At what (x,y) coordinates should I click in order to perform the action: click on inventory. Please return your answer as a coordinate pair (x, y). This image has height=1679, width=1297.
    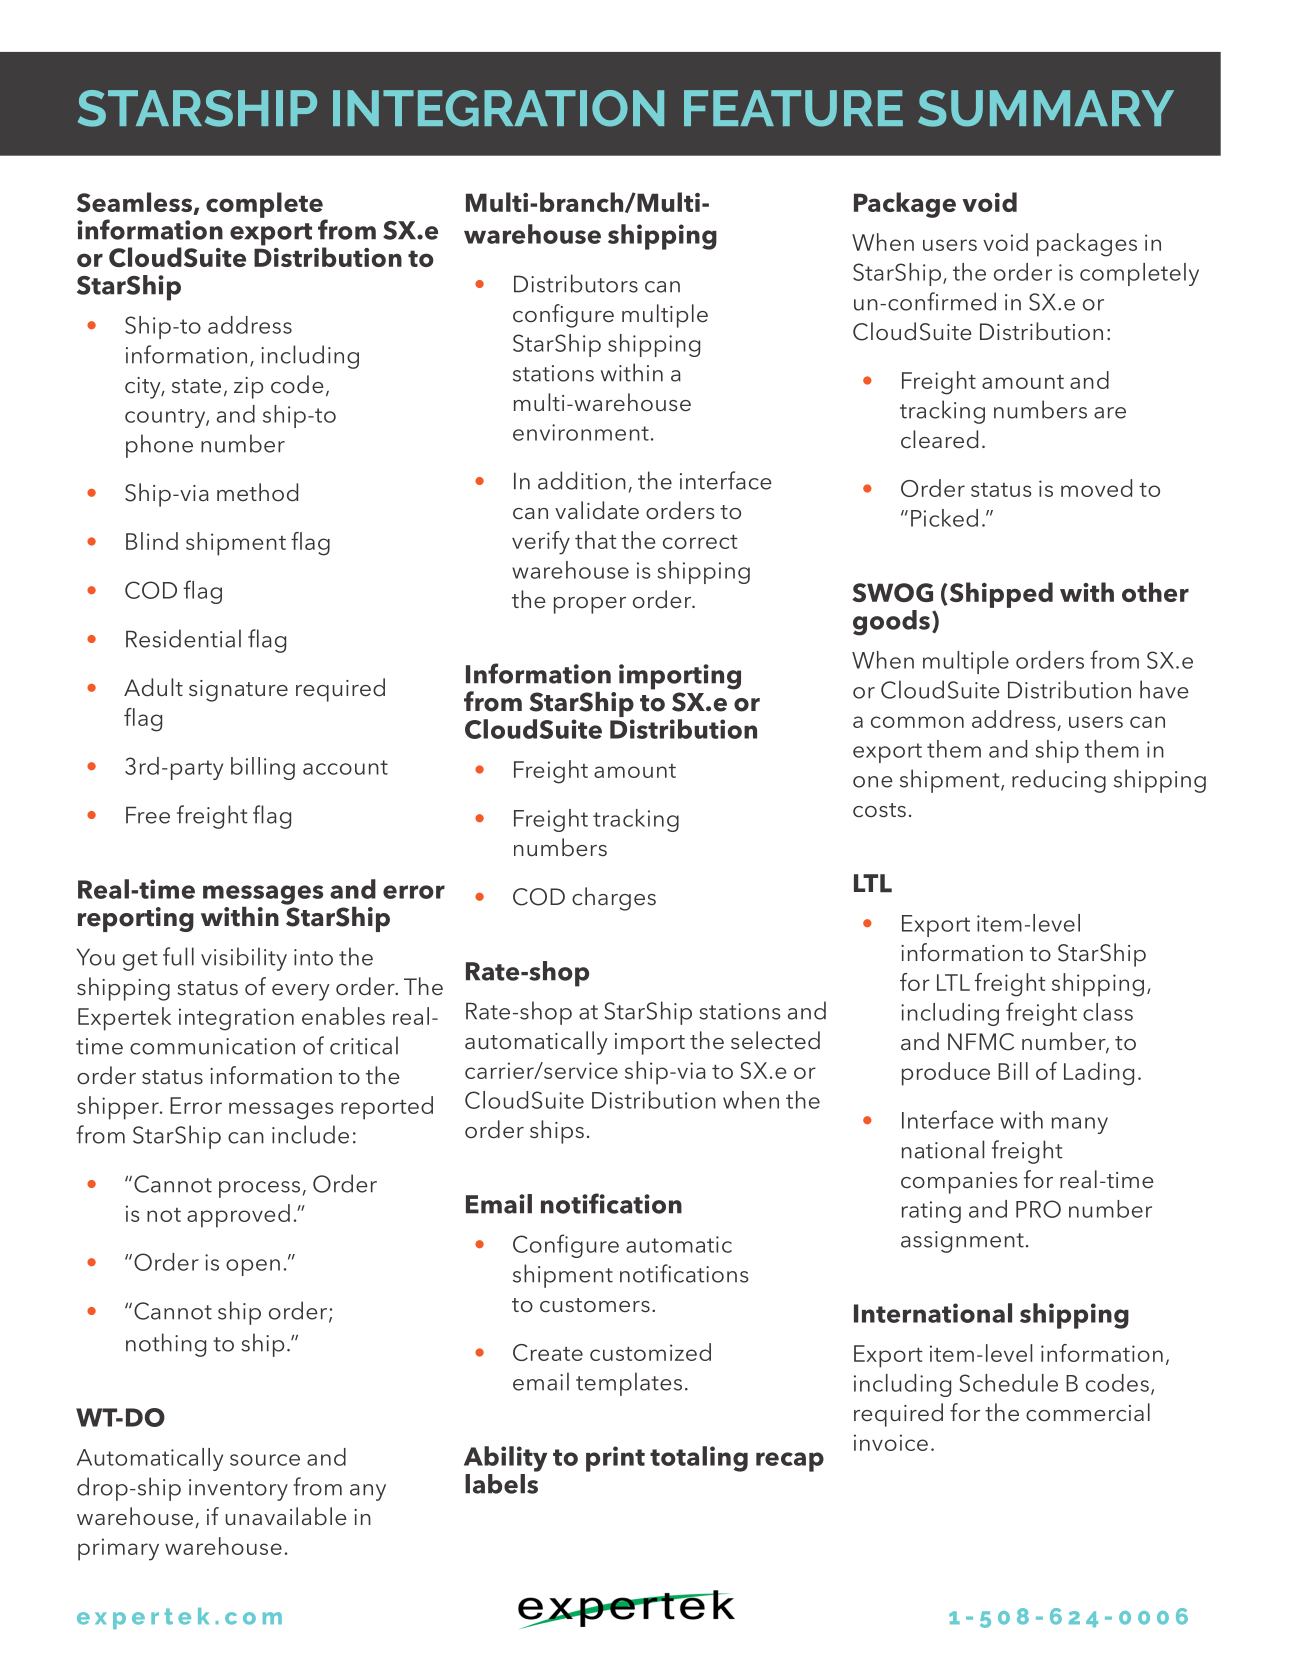
    Looking at the image, I should click on (238, 1490).
